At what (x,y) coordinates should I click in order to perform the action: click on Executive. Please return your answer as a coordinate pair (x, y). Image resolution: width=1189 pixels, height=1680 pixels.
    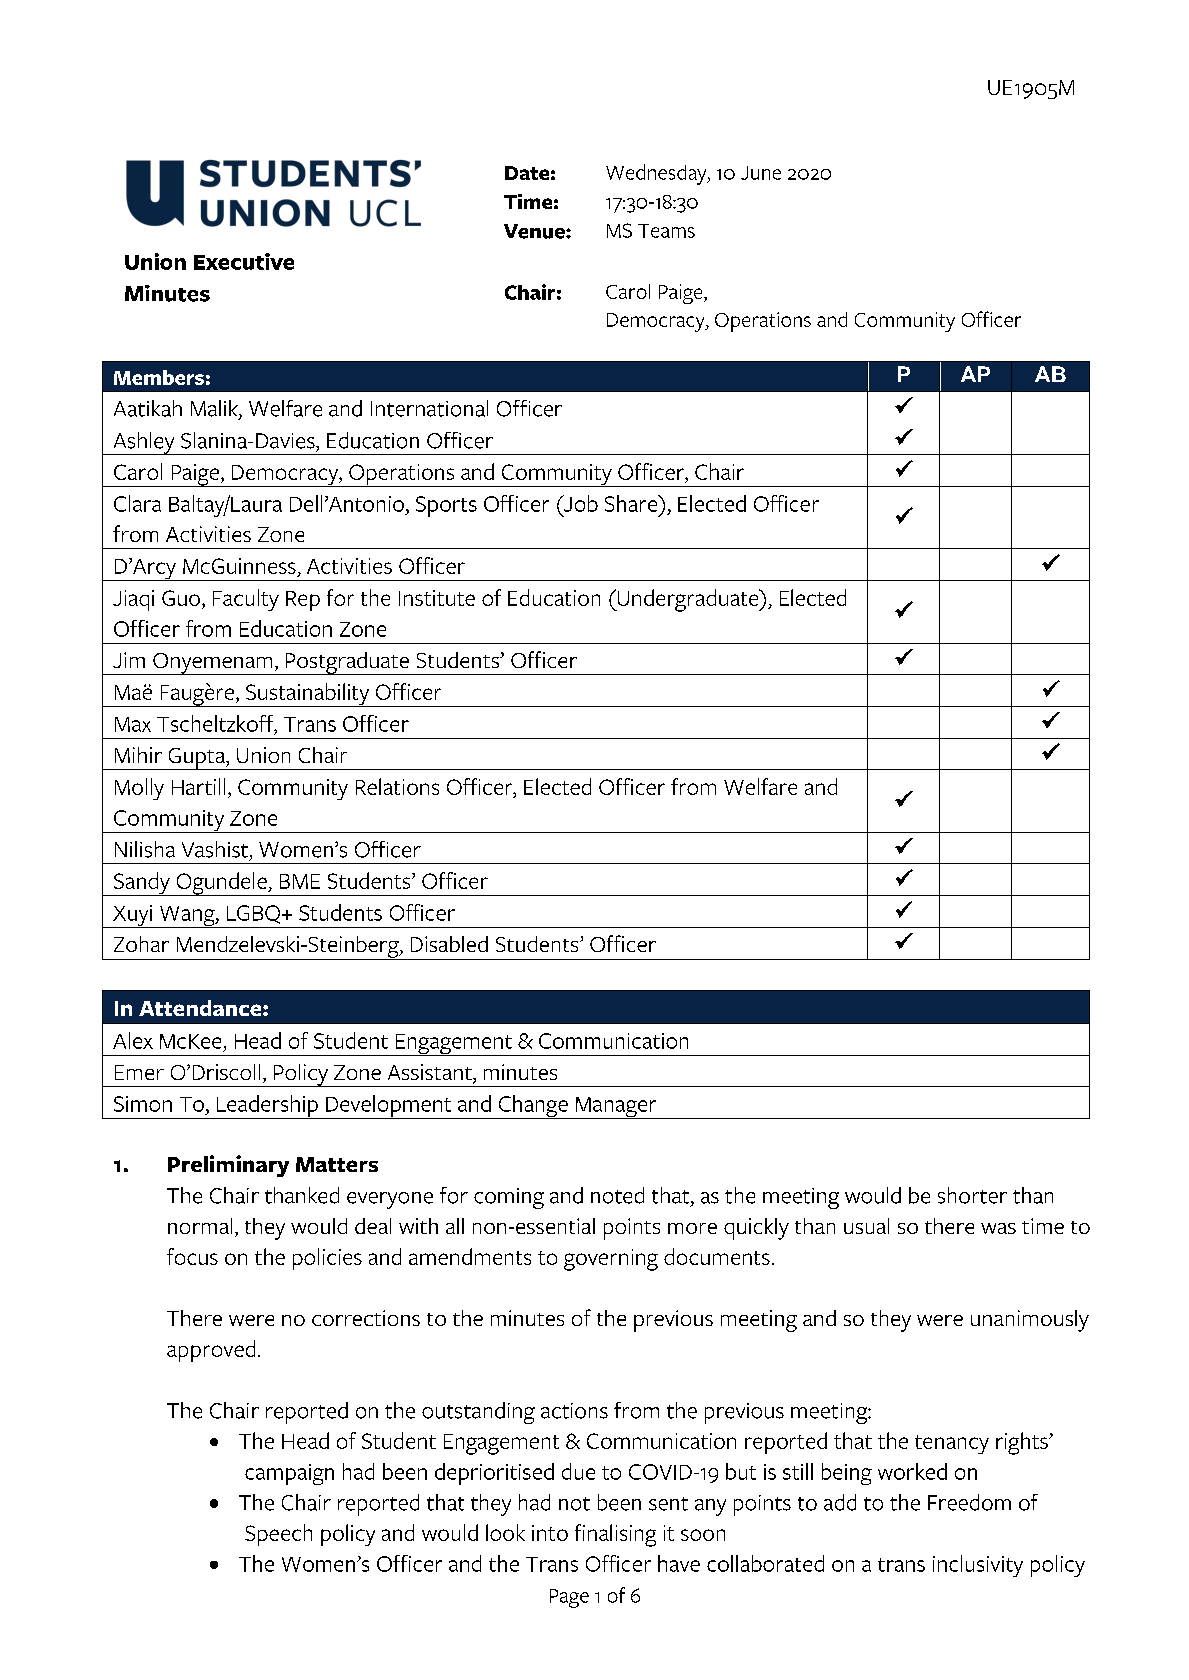
    Looking at the image, I should click on (244, 261).
